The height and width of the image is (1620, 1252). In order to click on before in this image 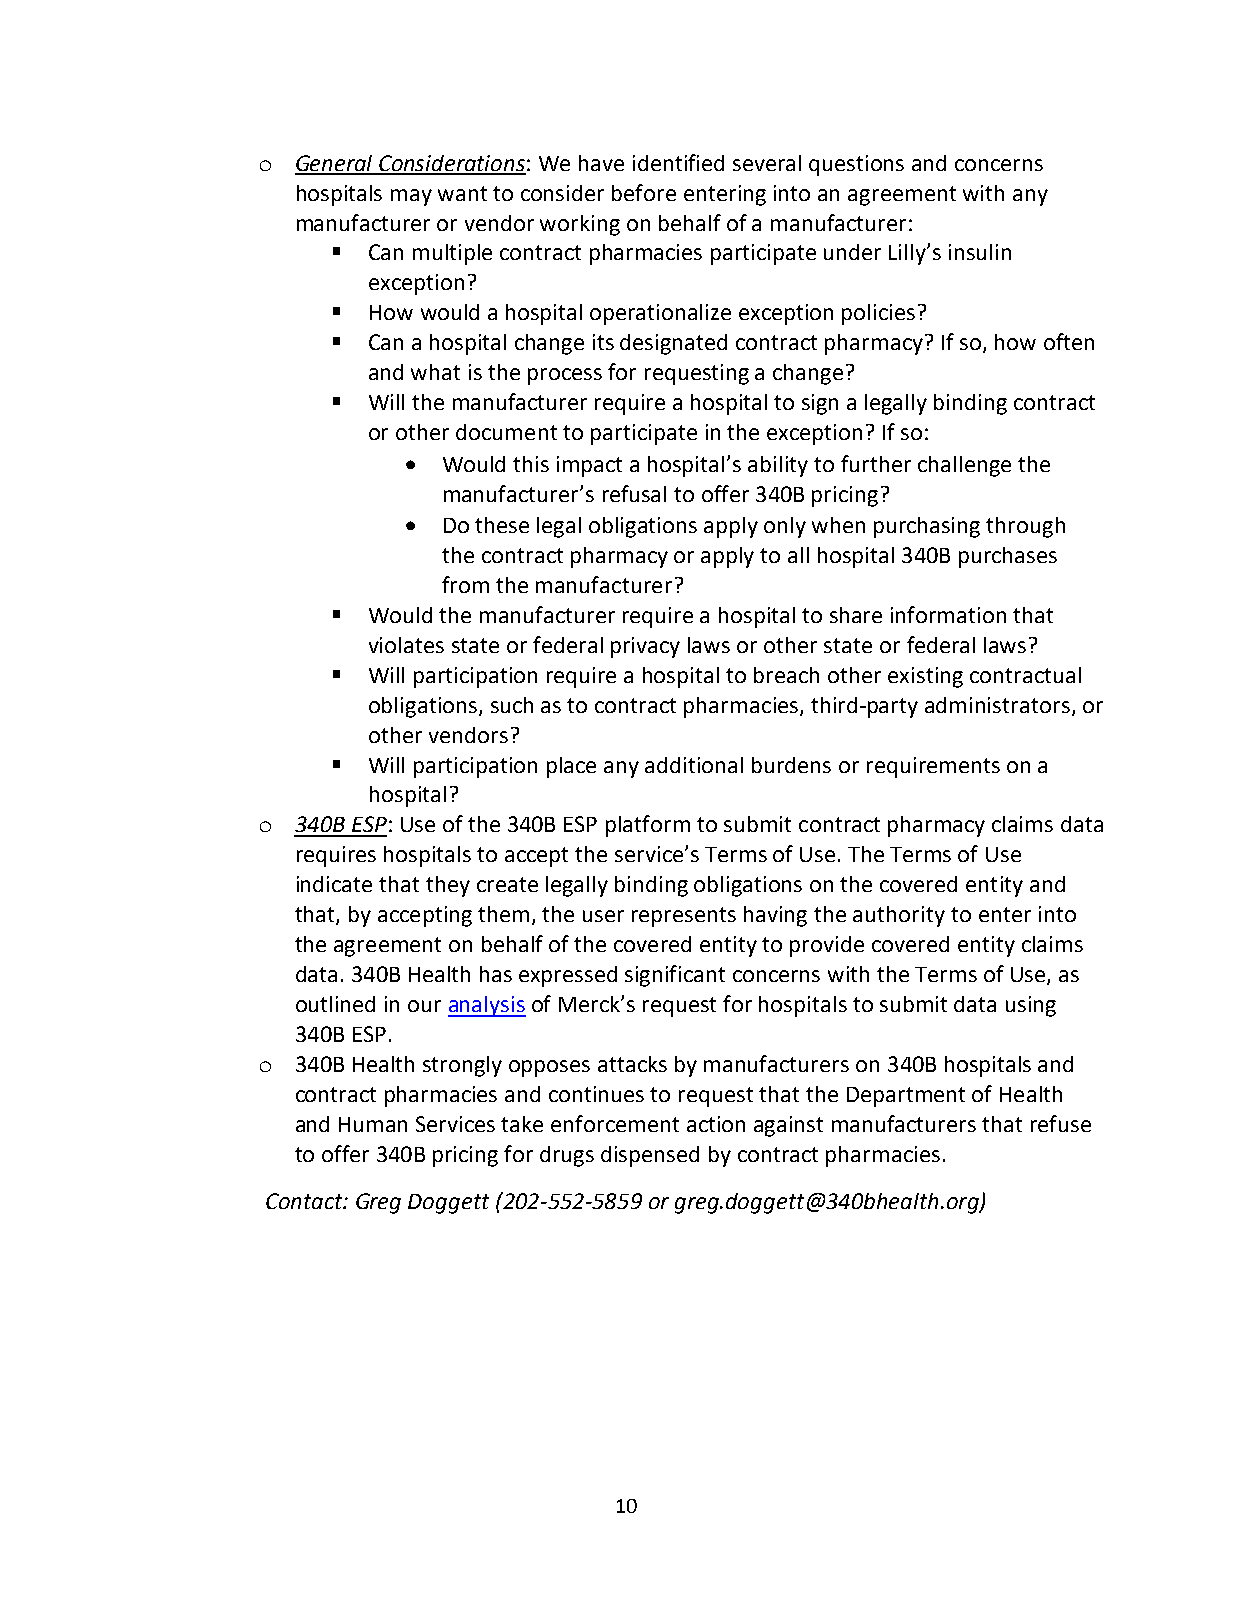, I will do `click(644, 192)`.
